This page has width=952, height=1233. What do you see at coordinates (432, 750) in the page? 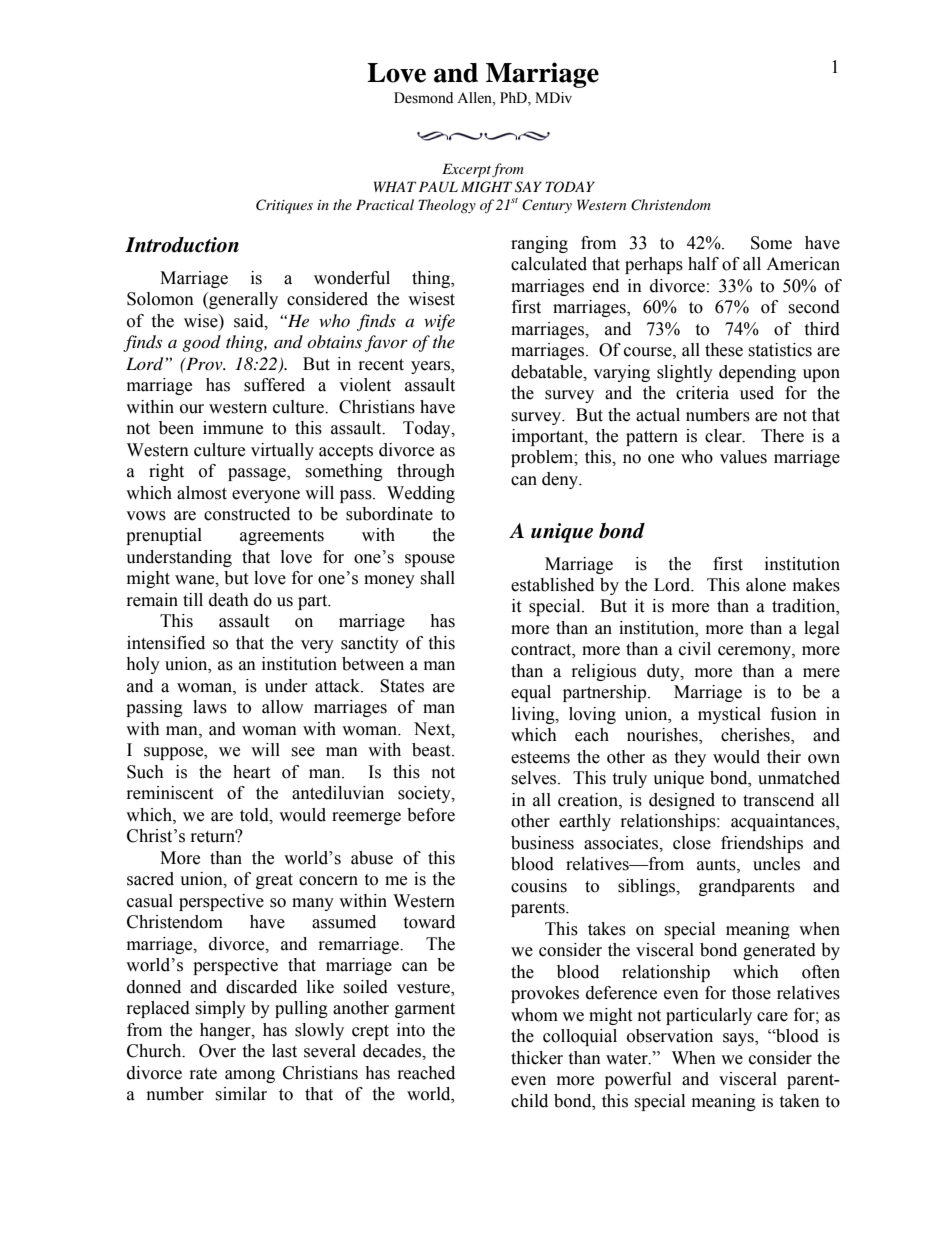
I see `beast` at bounding box center [432, 750].
